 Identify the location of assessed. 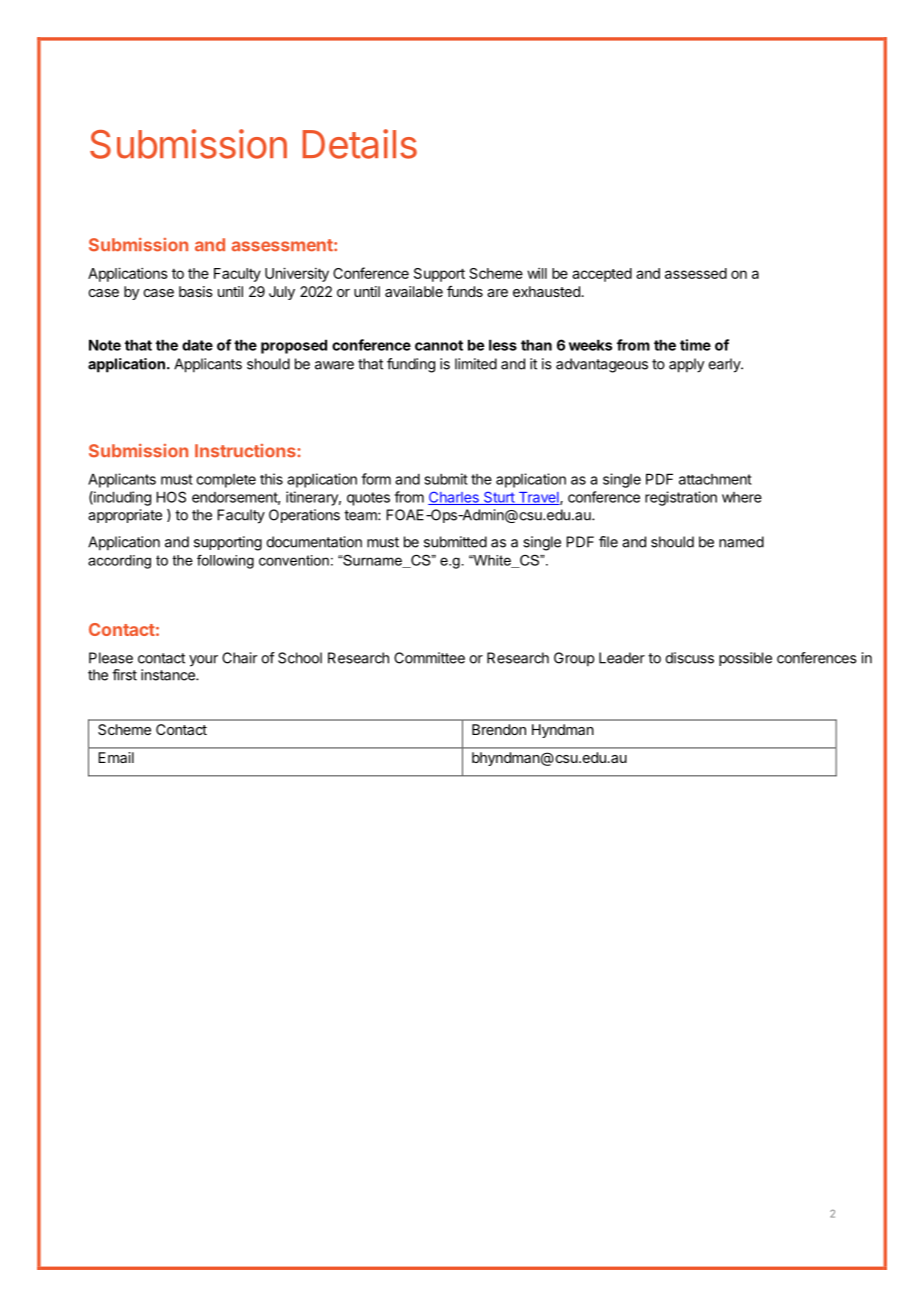
(696, 273).
